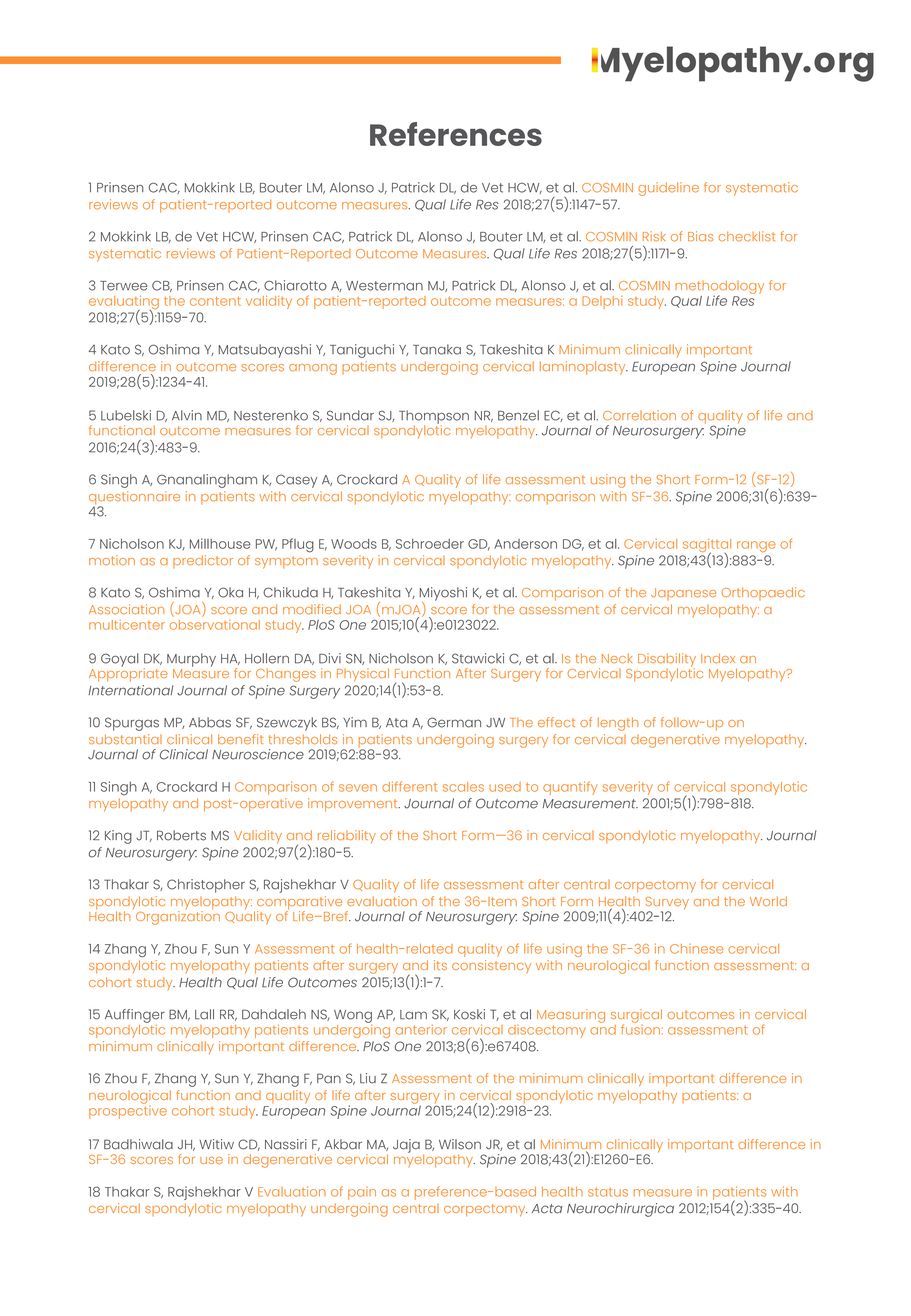  I want to click on guideline, so click(668, 189).
